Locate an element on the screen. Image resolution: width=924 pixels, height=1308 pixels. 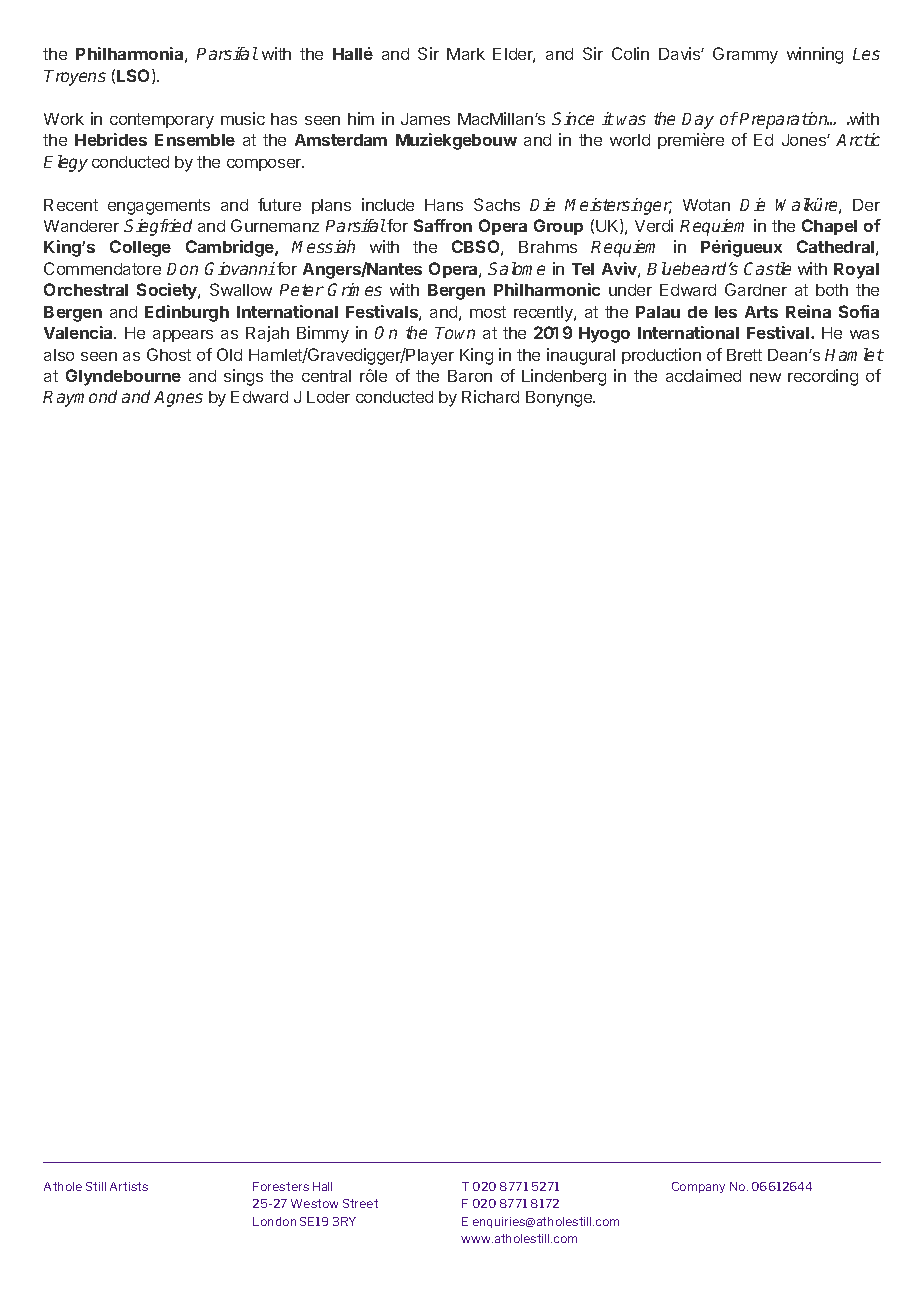
new is located at coordinates (765, 377).
